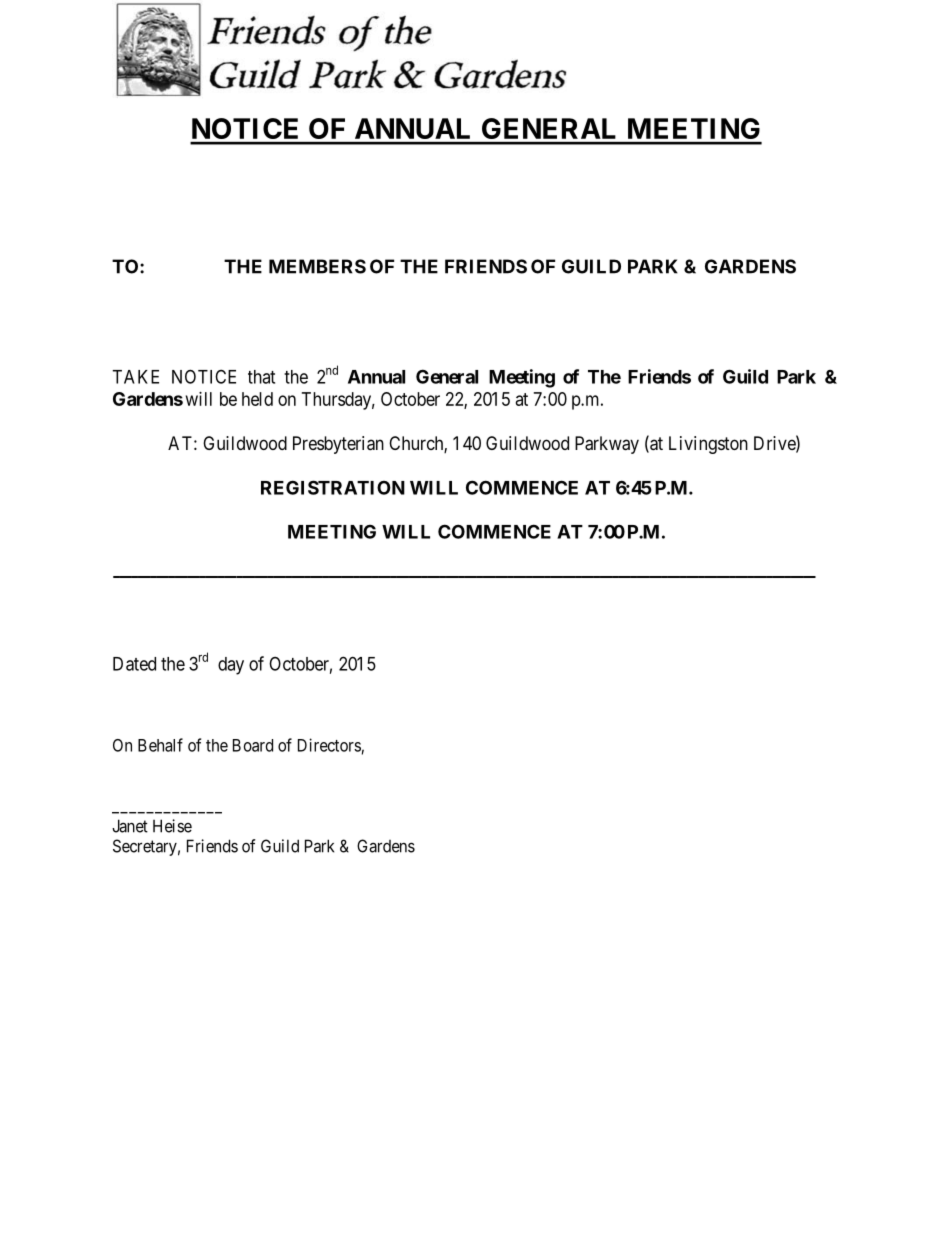  I want to click on that, so click(261, 377).
